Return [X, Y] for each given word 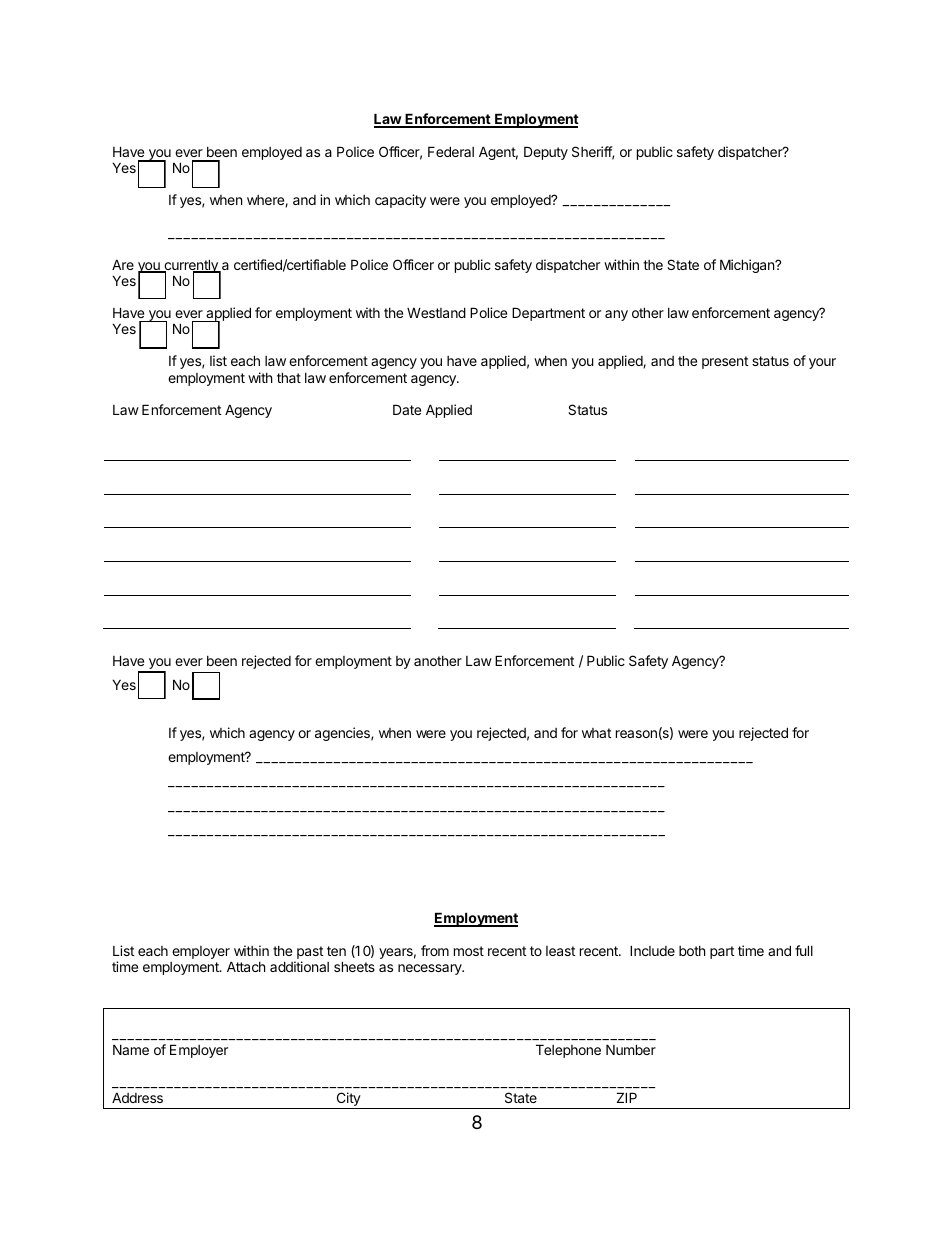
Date [407, 409]
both [692, 951]
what [596, 733]
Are [123, 264]
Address [137, 1097]
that [289, 377]
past [309, 954]
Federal [451, 151]
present [725, 362]
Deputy [546, 153]
